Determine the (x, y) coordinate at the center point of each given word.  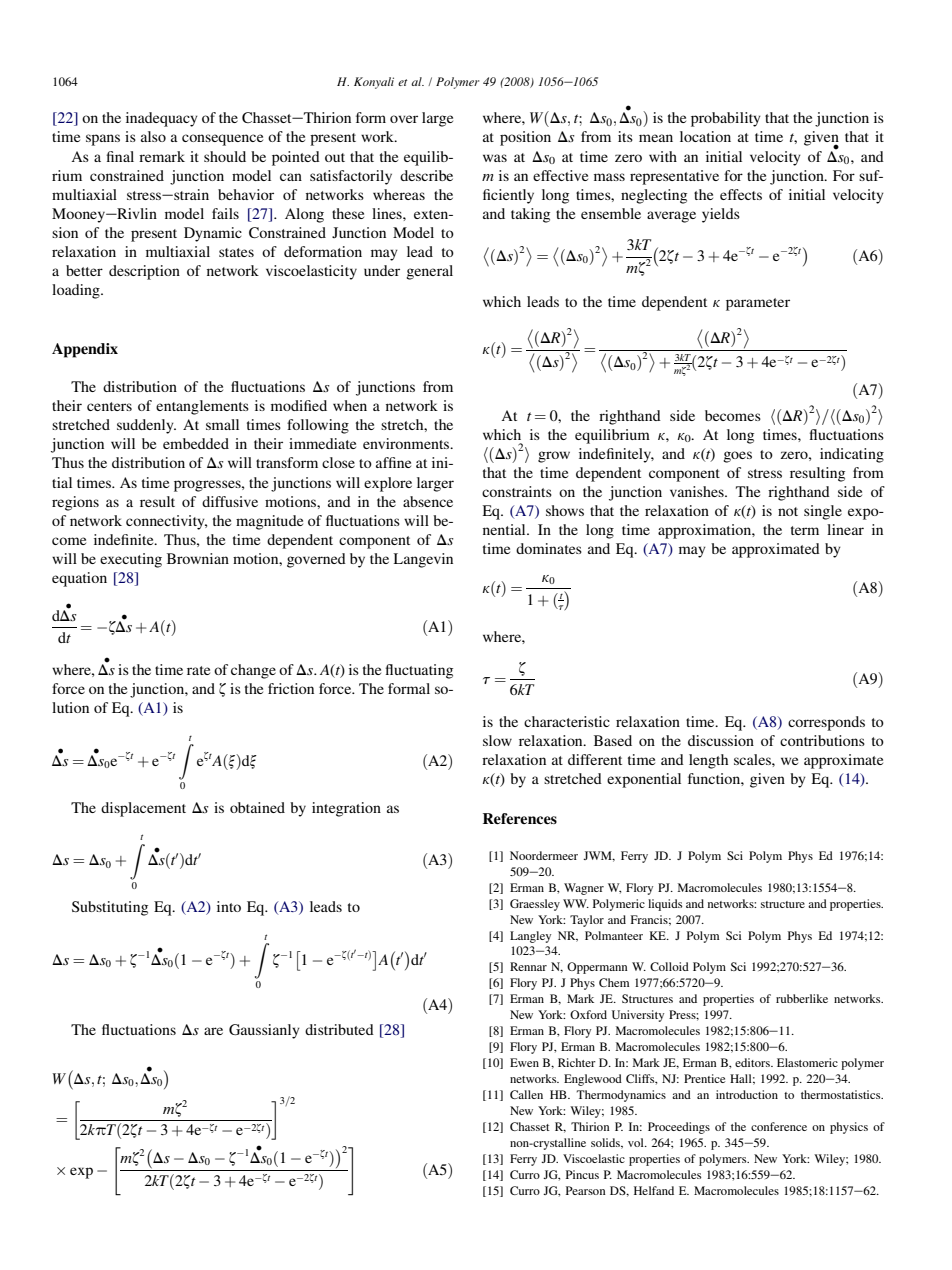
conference (779, 1126)
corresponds (826, 723)
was (495, 158)
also (153, 136)
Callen (526, 1094)
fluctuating (419, 671)
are (213, 1031)
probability (726, 119)
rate (198, 670)
